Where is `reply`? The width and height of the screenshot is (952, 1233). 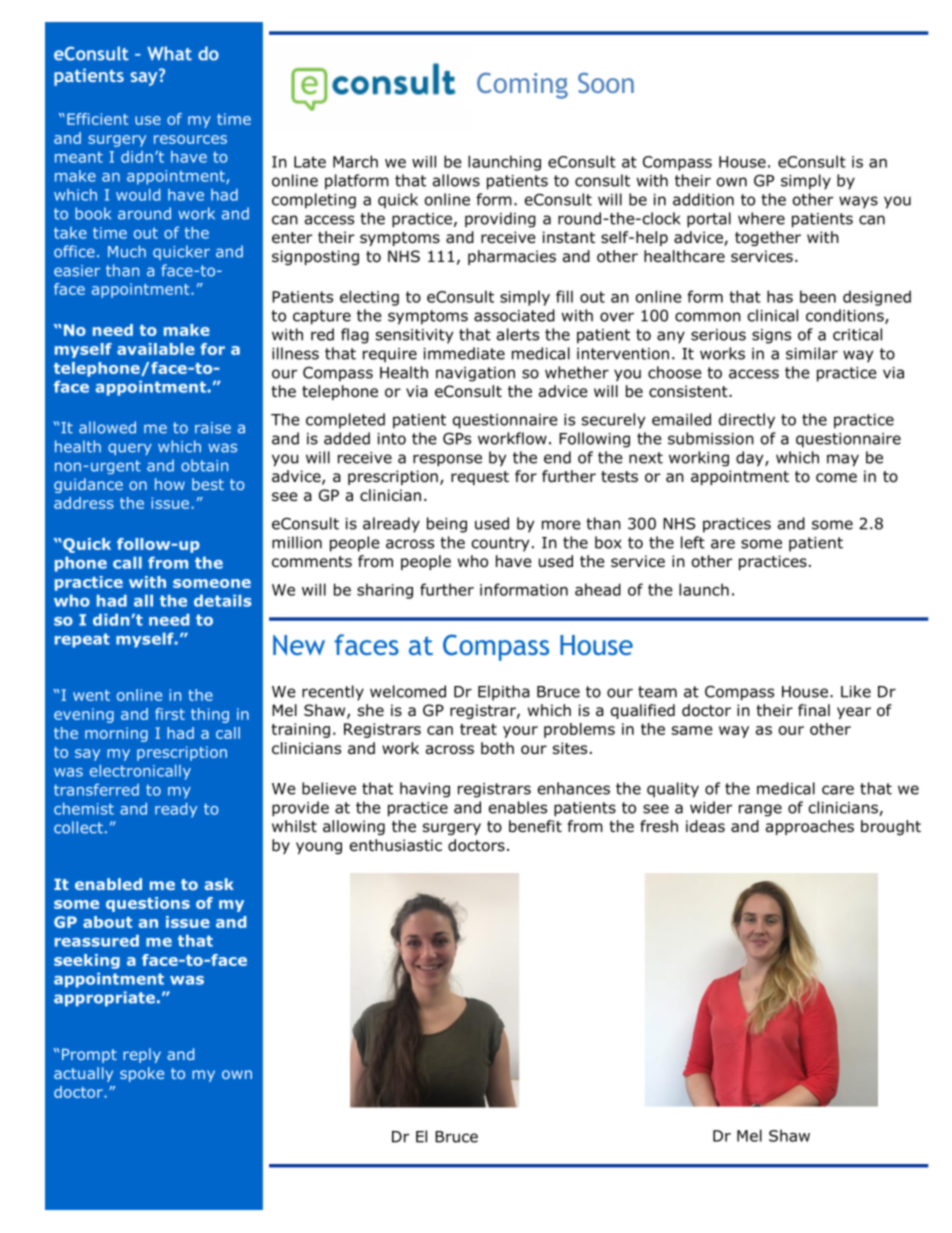 reply is located at coordinates (142, 1055).
